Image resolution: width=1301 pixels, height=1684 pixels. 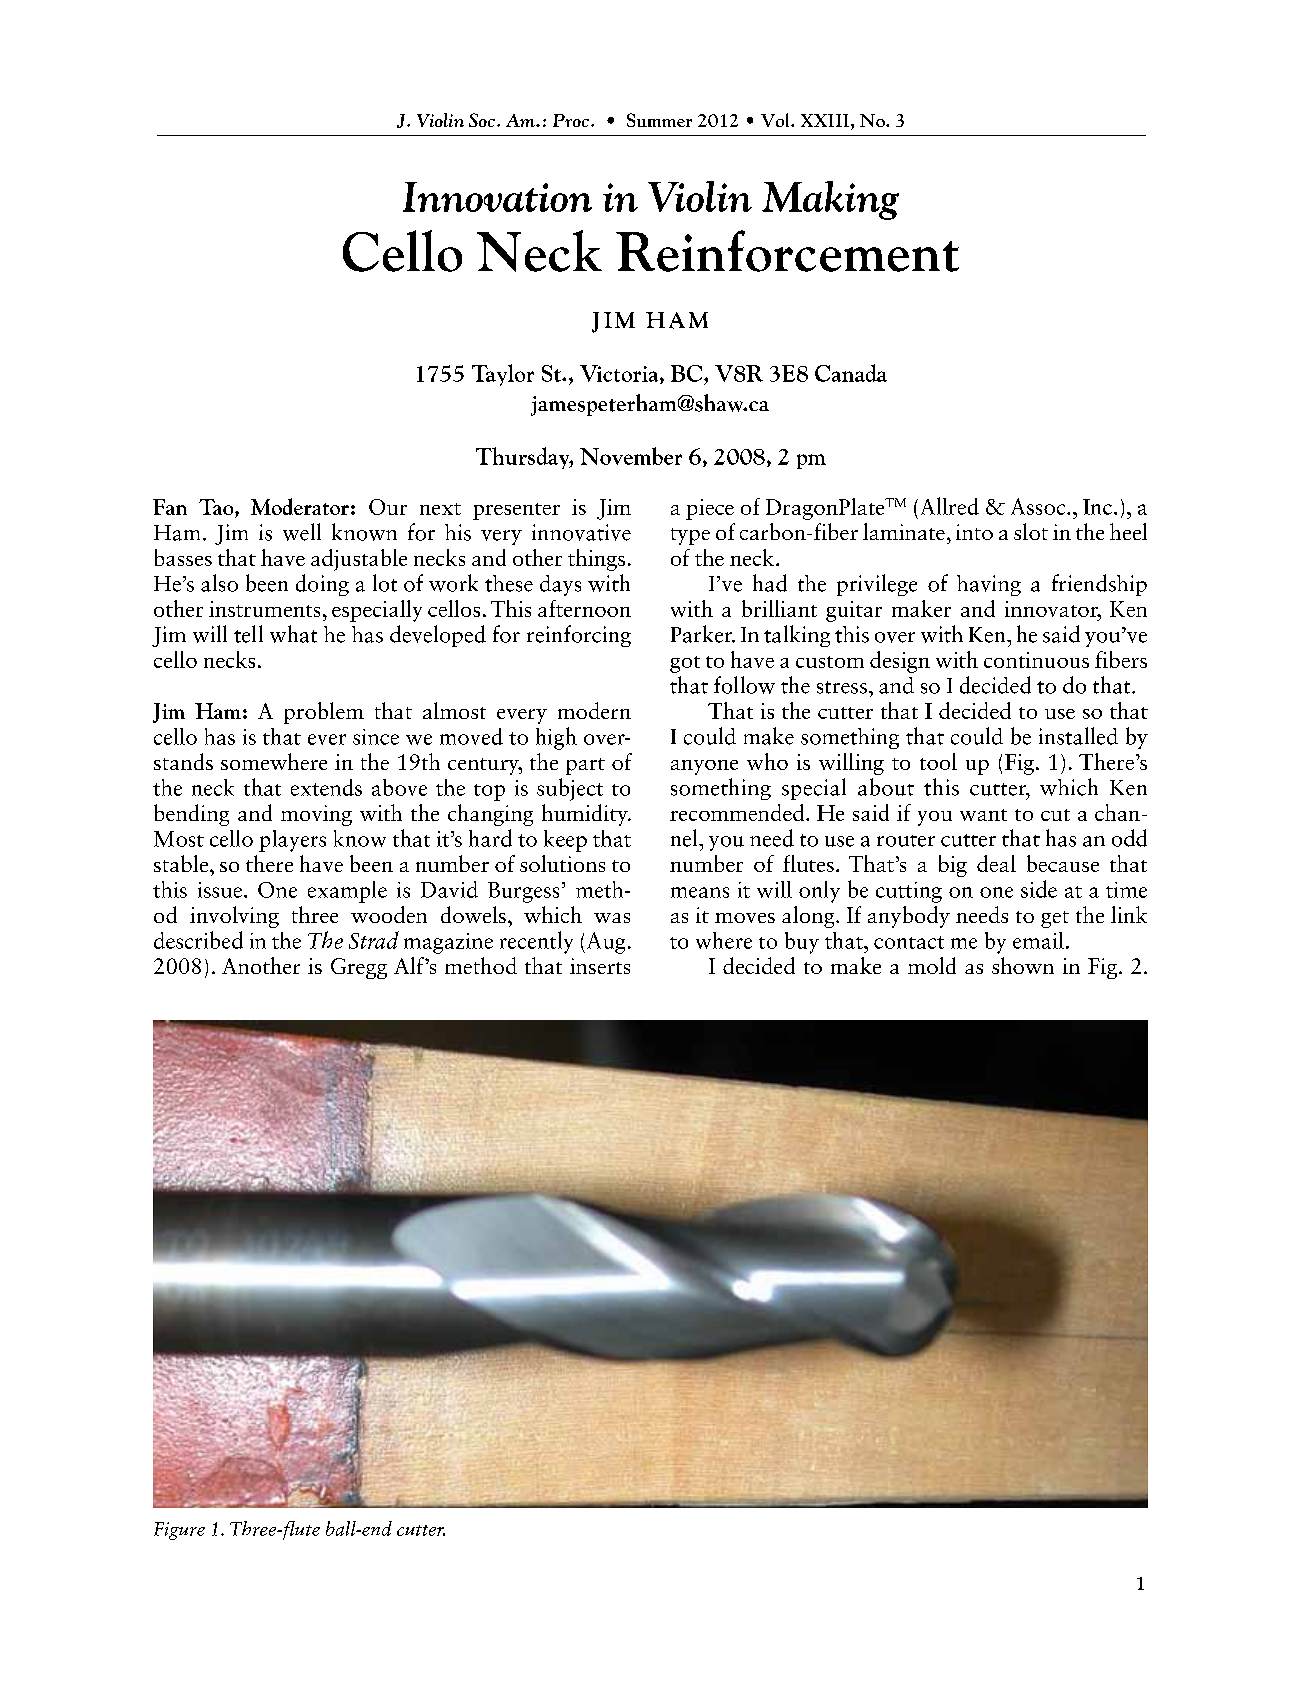 What do you see at coordinates (659, 120) in the page?
I see `Summer` at bounding box center [659, 120].
